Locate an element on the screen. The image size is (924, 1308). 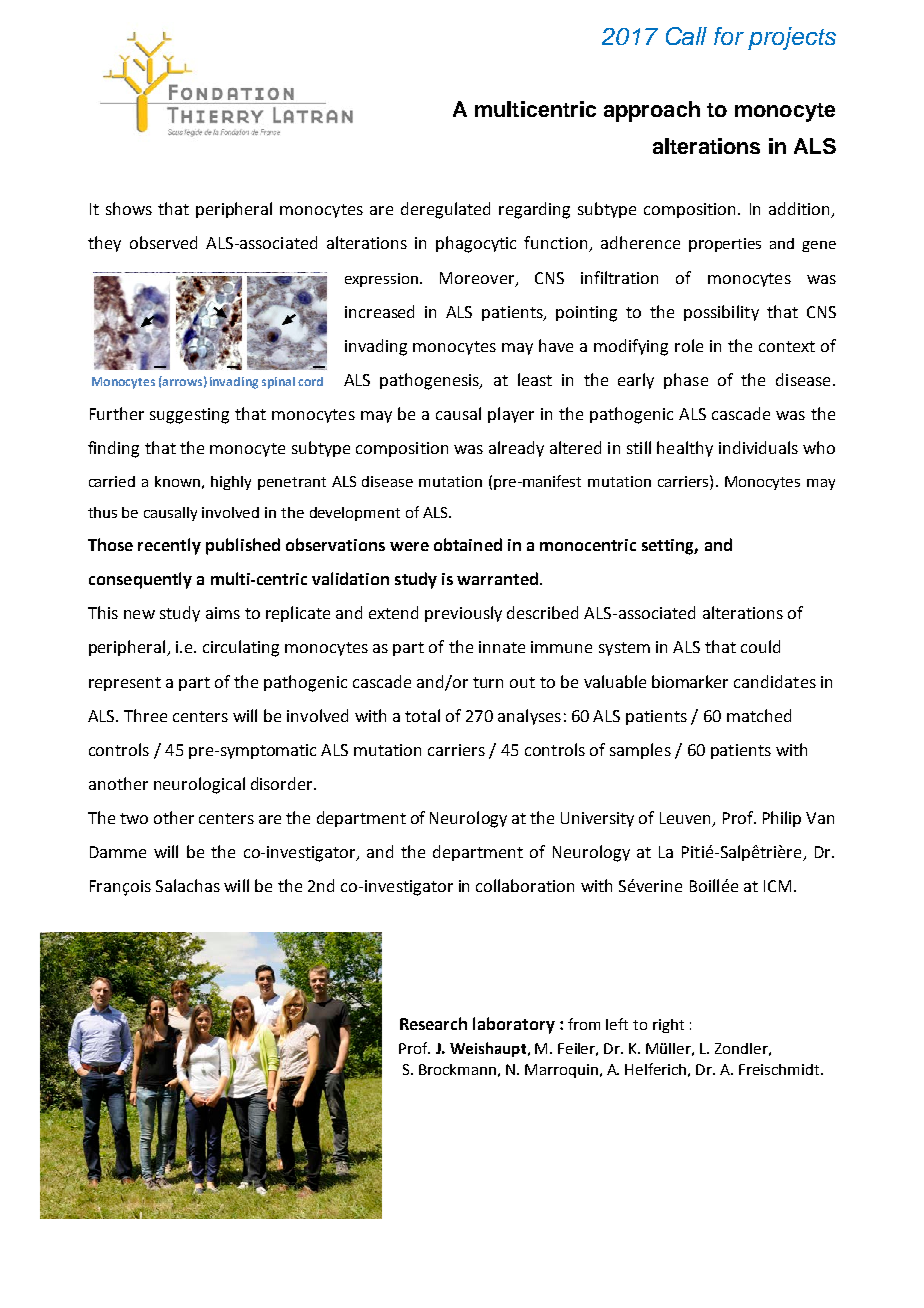
Damme is located at coordinates (118, 852).
